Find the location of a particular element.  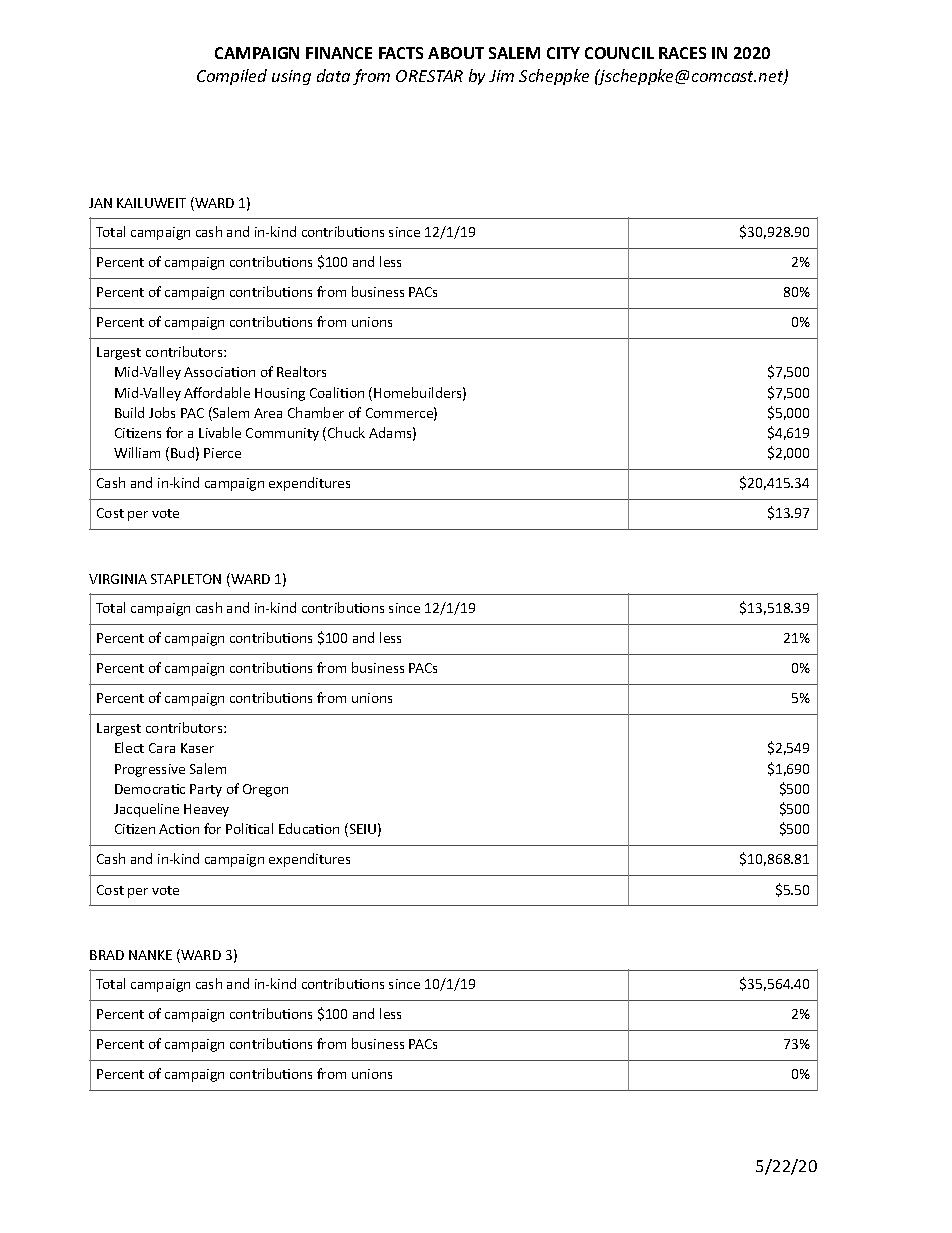

Oregon is located at coordinates (265, 790).
